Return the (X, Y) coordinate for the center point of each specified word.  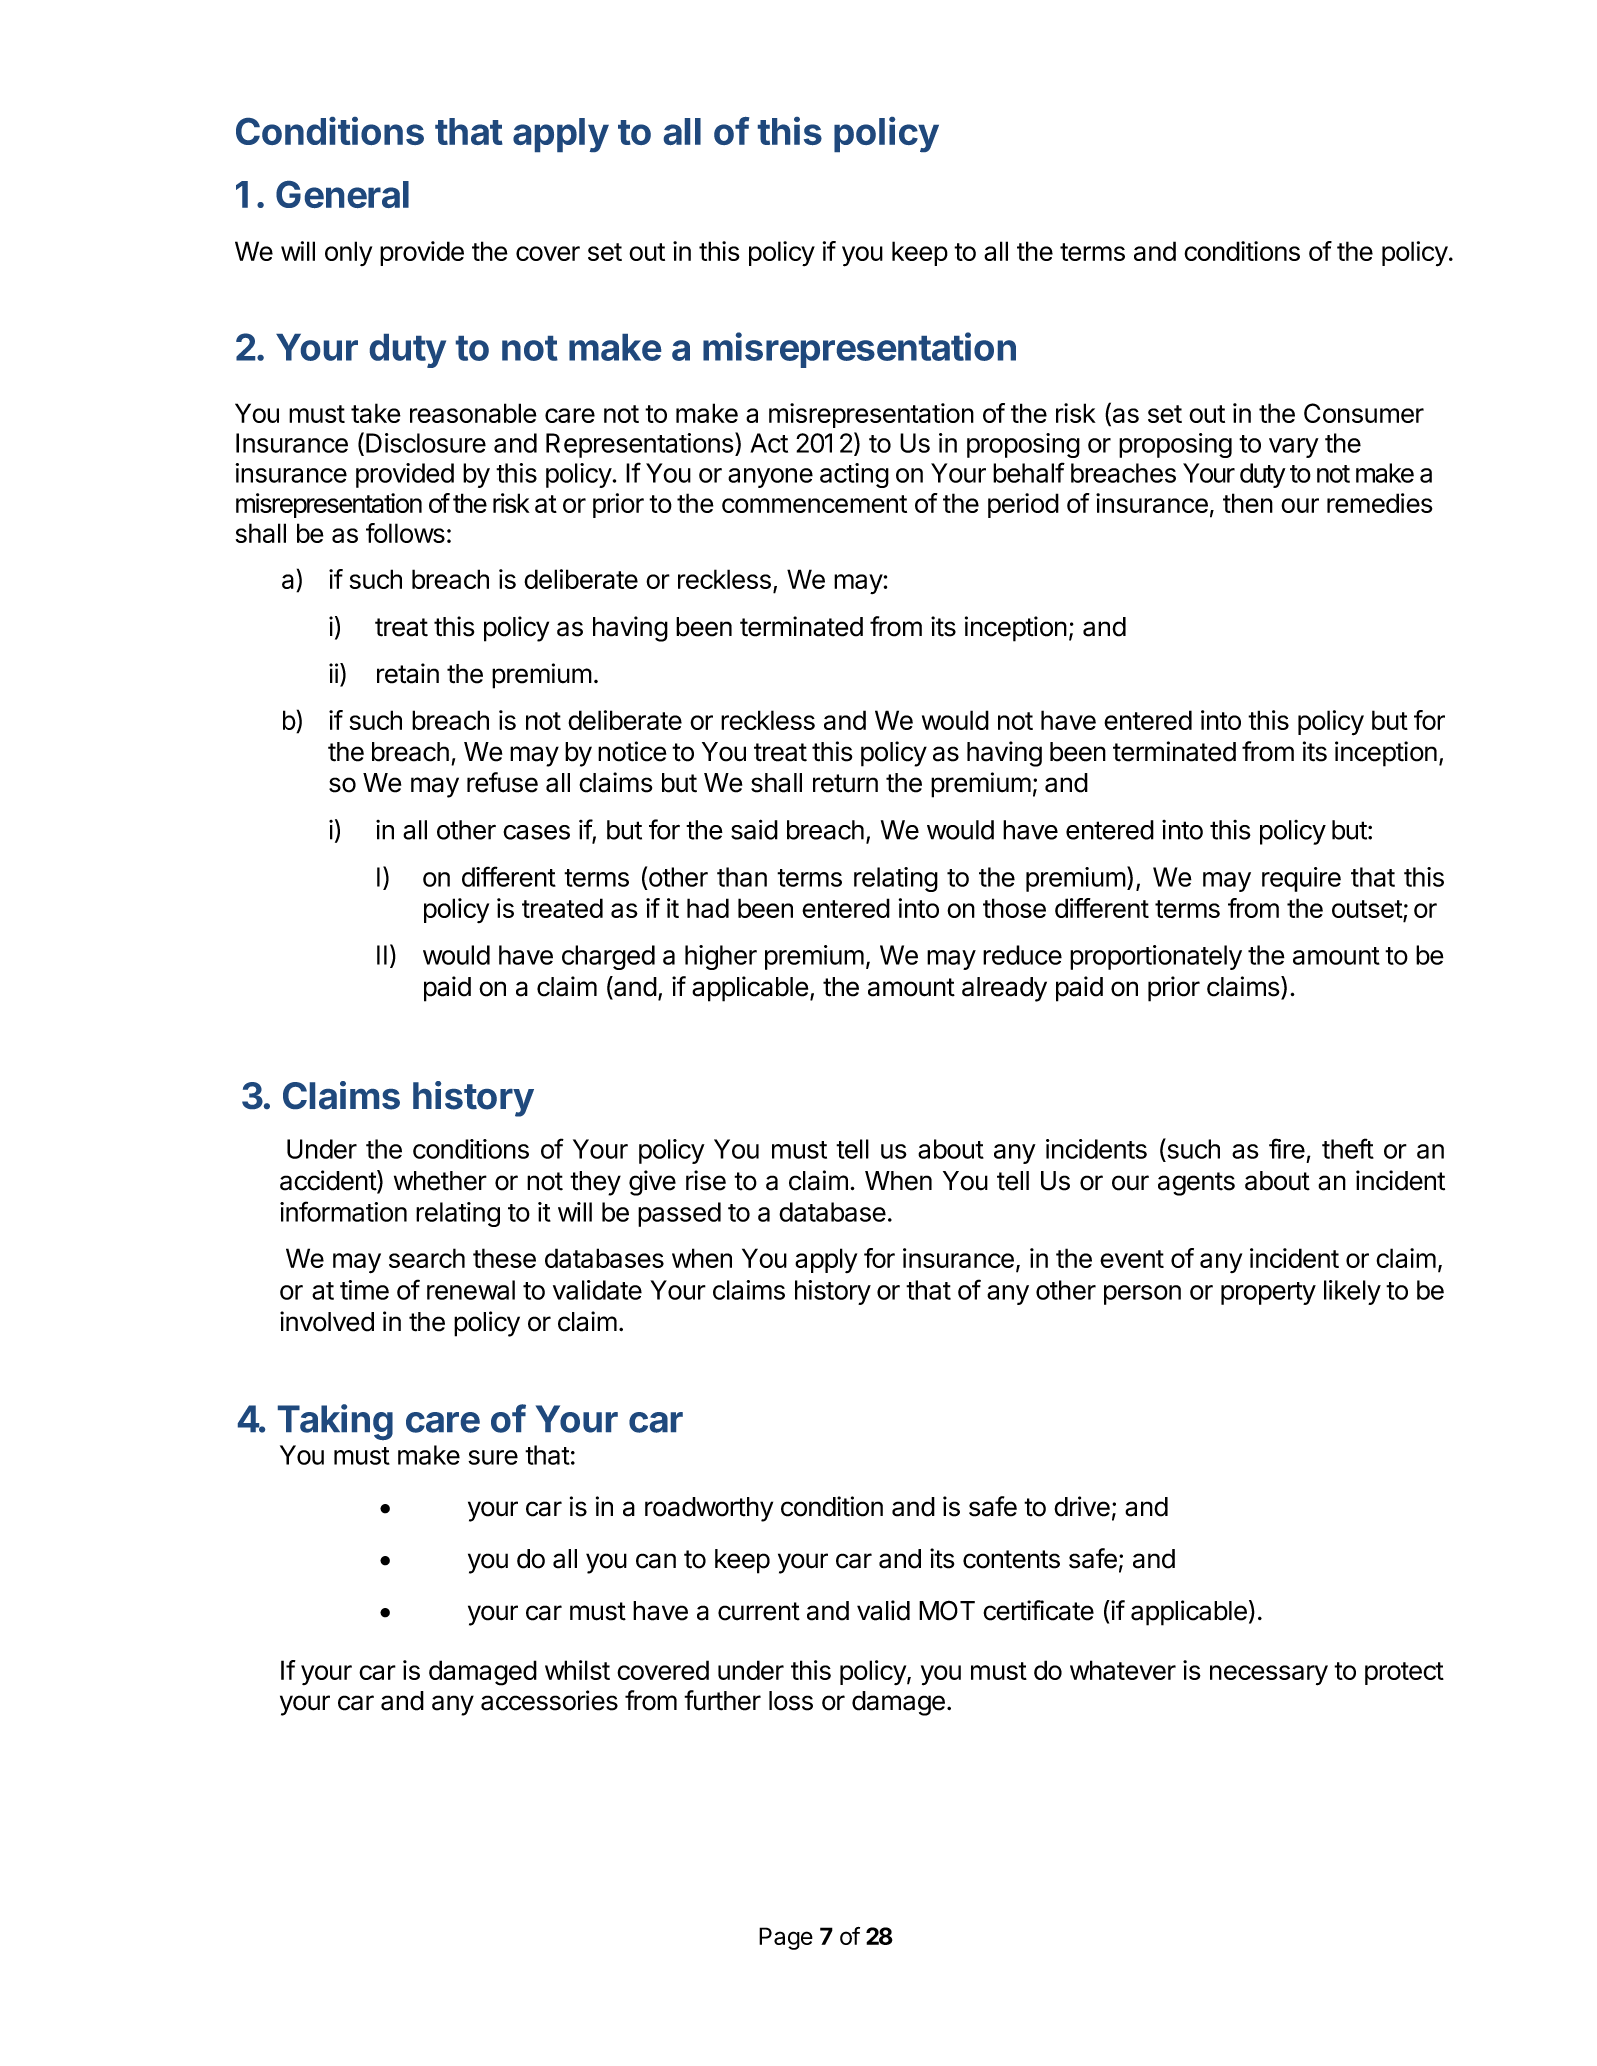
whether (440, 1181)
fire (1287, 1148)
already (1004, 989)
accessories (549, 1700)
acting (854, 475)
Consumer (1364, 413)
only (348, 253)
